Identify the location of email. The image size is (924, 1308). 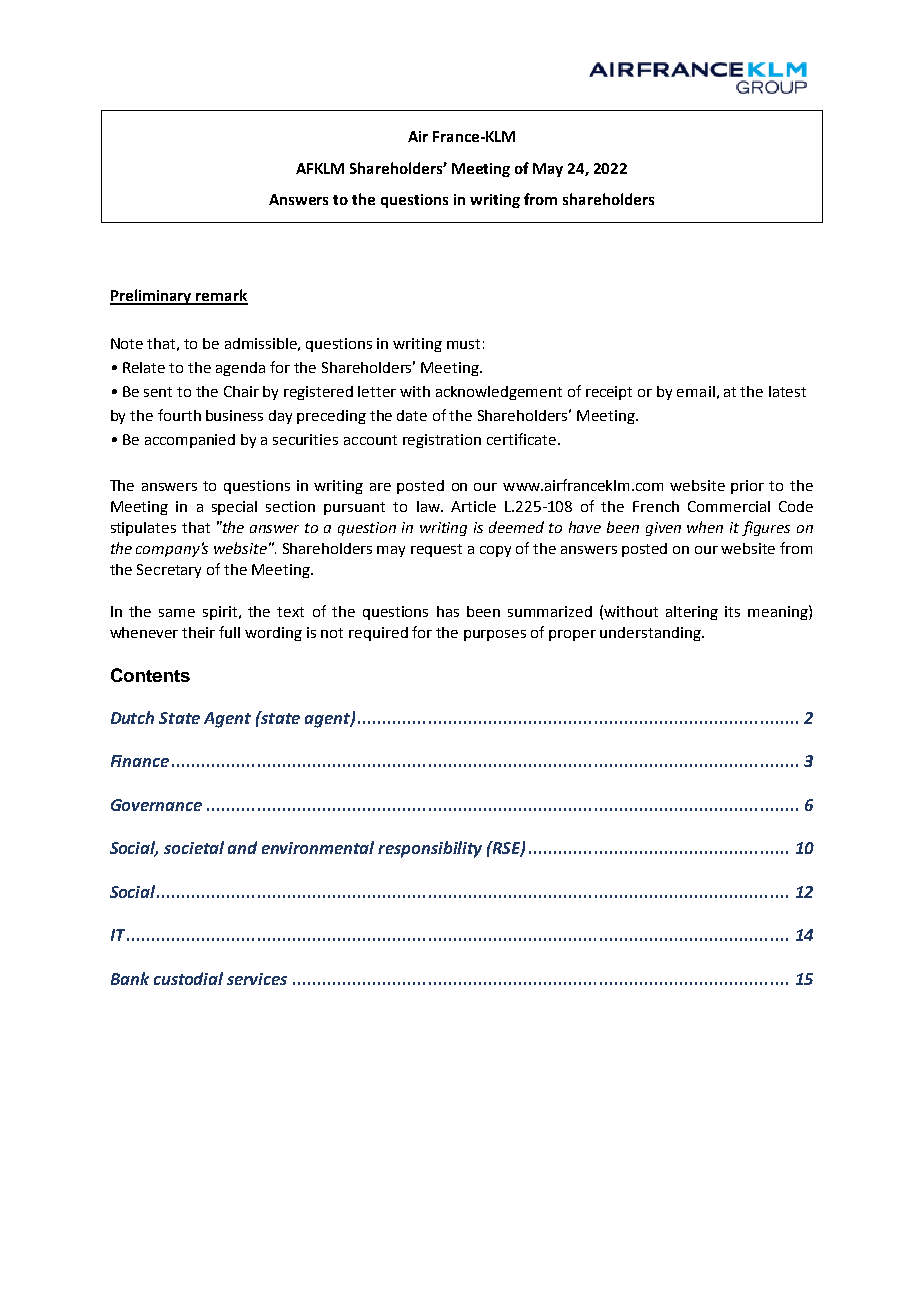
(696, 391).
